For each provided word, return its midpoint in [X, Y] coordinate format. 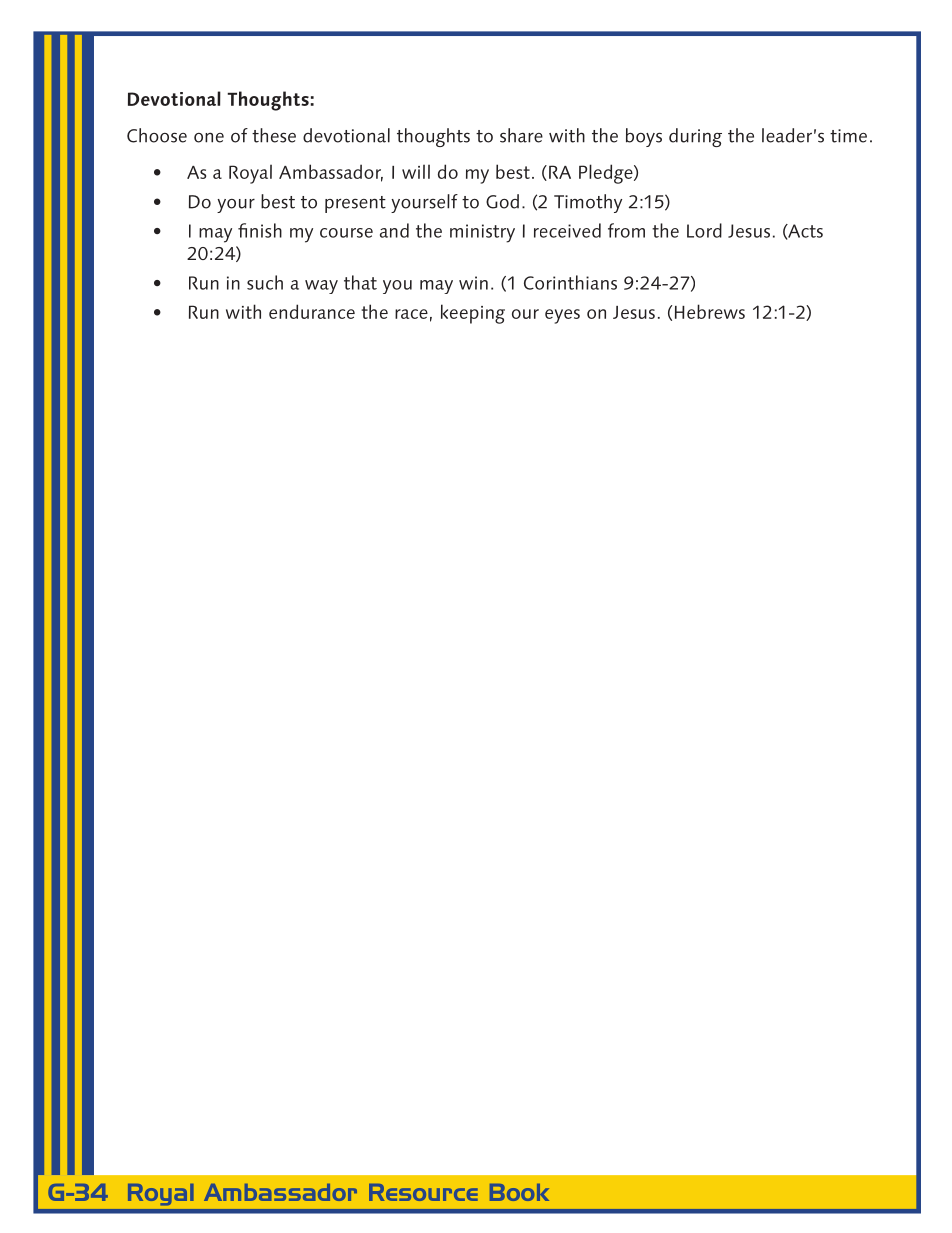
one [209, 137]
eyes [562, 316]
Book [519, 1192]
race [411, 314]
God [502, 201]
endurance [312, 311]
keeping [473, 314]
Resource [423, 1192]
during [695, 137]
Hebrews [710, 311]
